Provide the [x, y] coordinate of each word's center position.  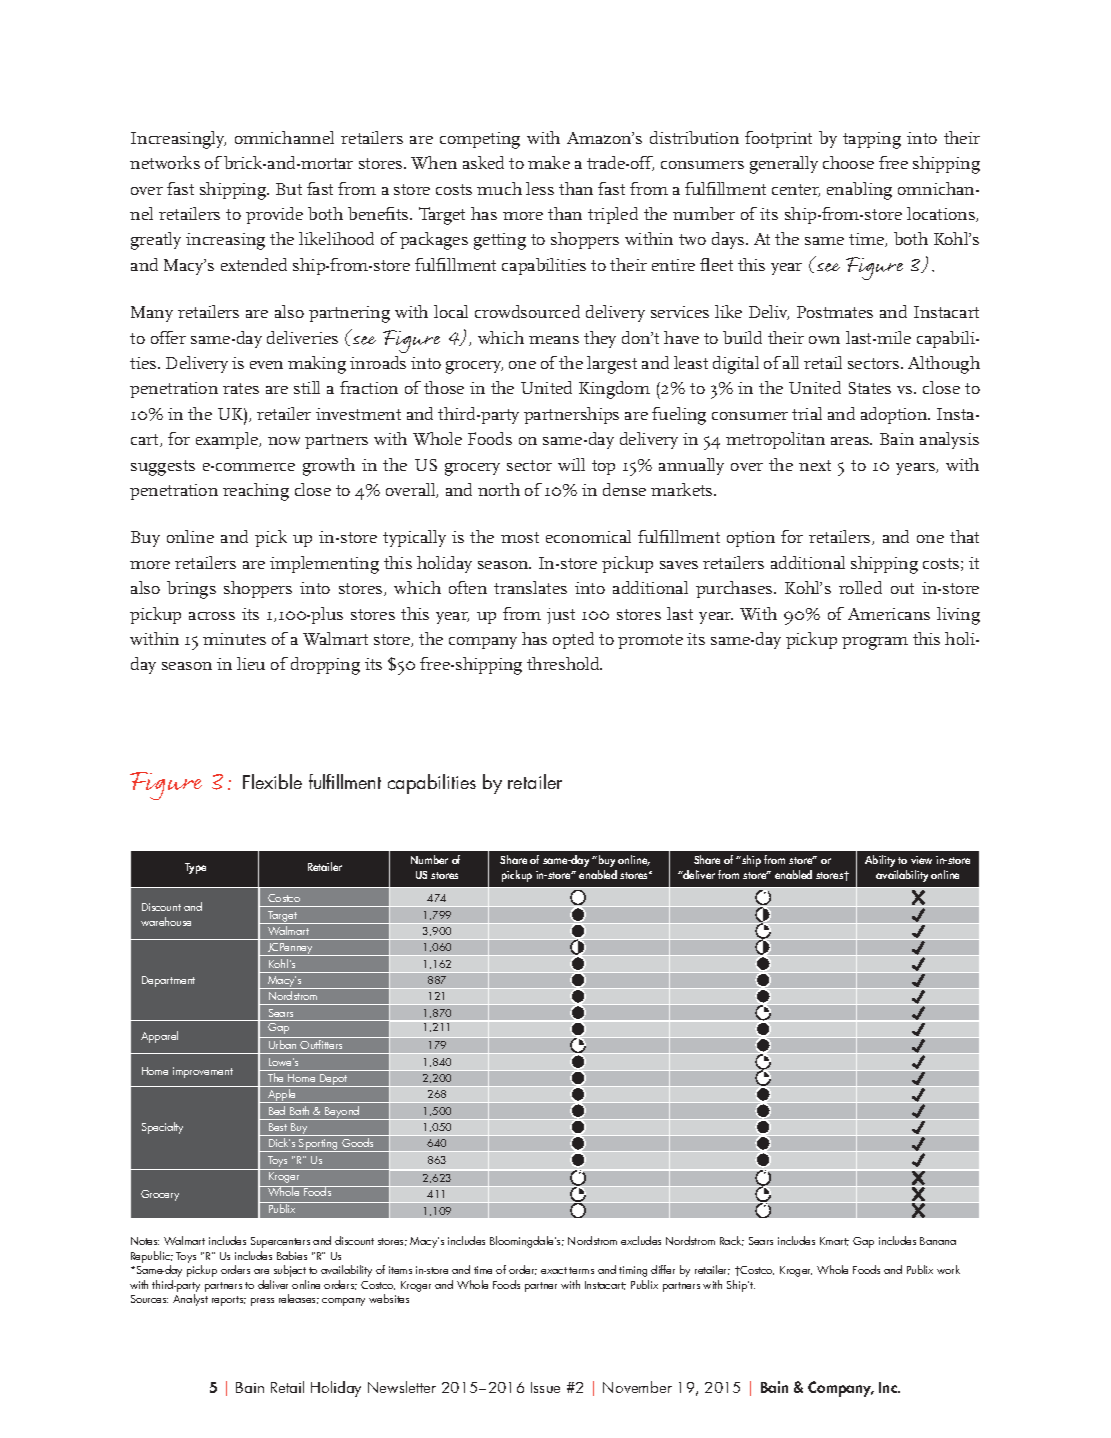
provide [274, 215]
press [262, 1302]
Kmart [834, 1241]
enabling [859, 191]
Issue [545, 1387]
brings [191, 590]
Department [168, 981]
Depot [334, 1080]
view [921, 860]
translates [530, 587]
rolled [860, 587]
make [549, 162]
